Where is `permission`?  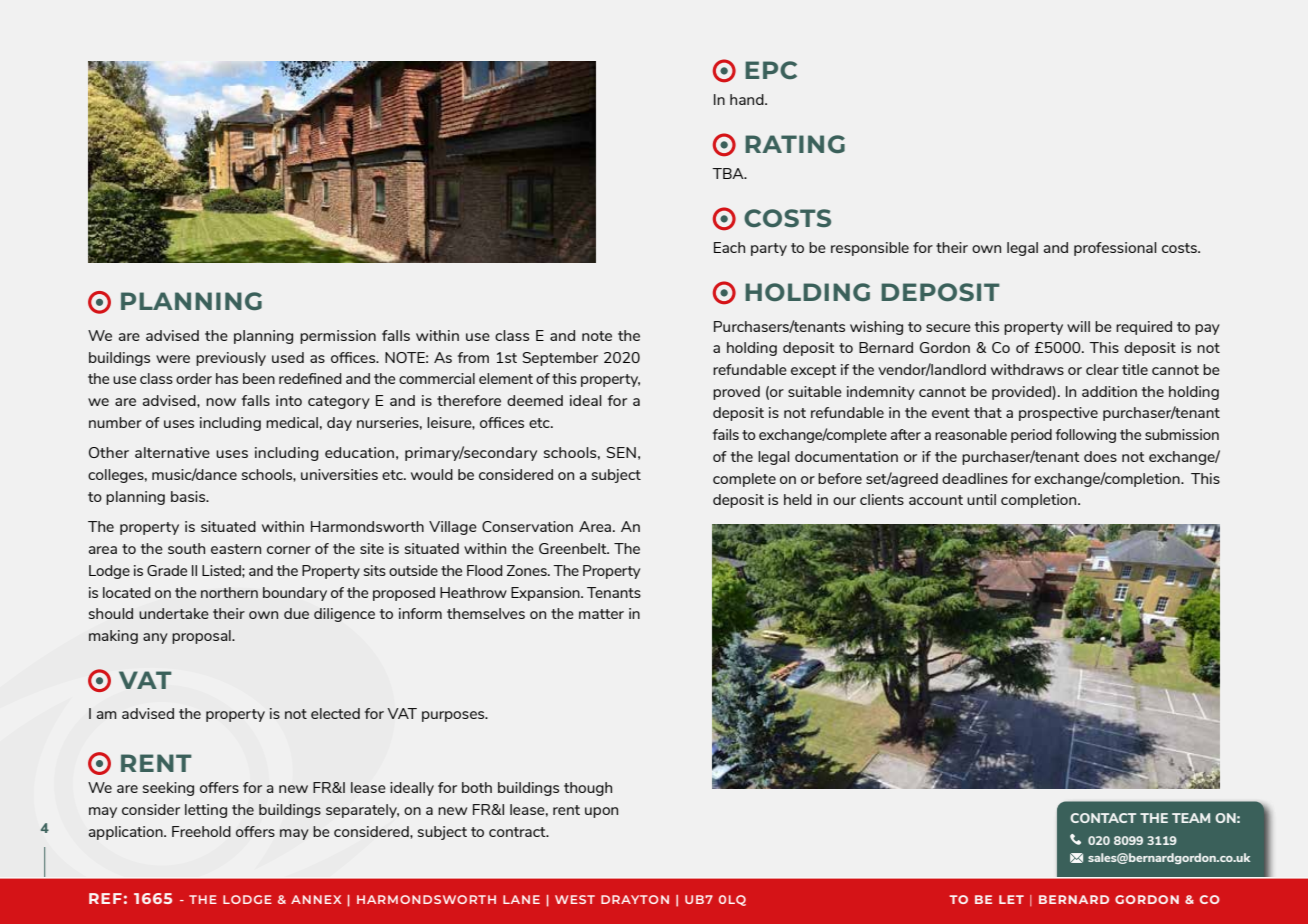 permission is located at coordinates (338, 337).
